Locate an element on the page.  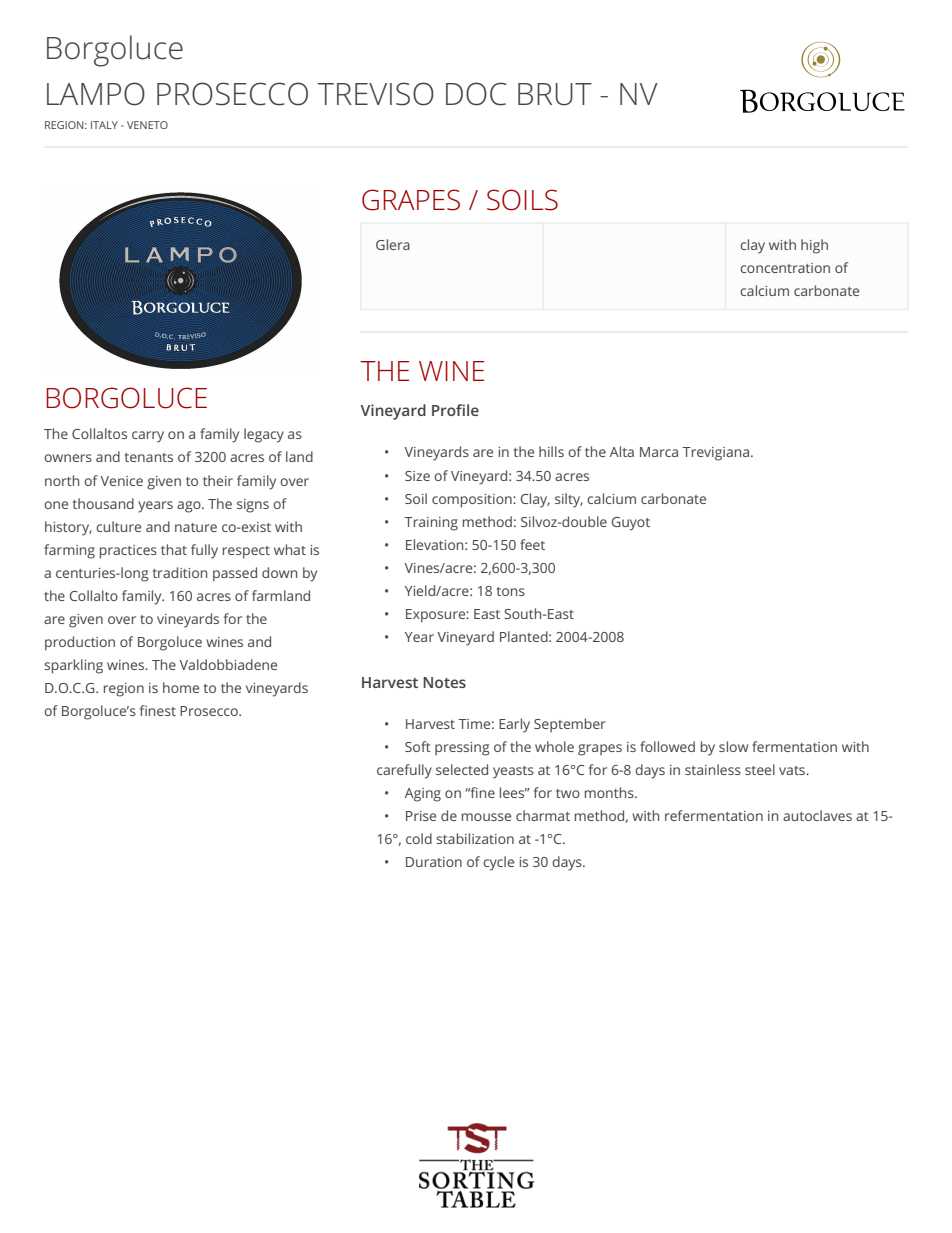
Guyot is located at coordinates (631, 524).
